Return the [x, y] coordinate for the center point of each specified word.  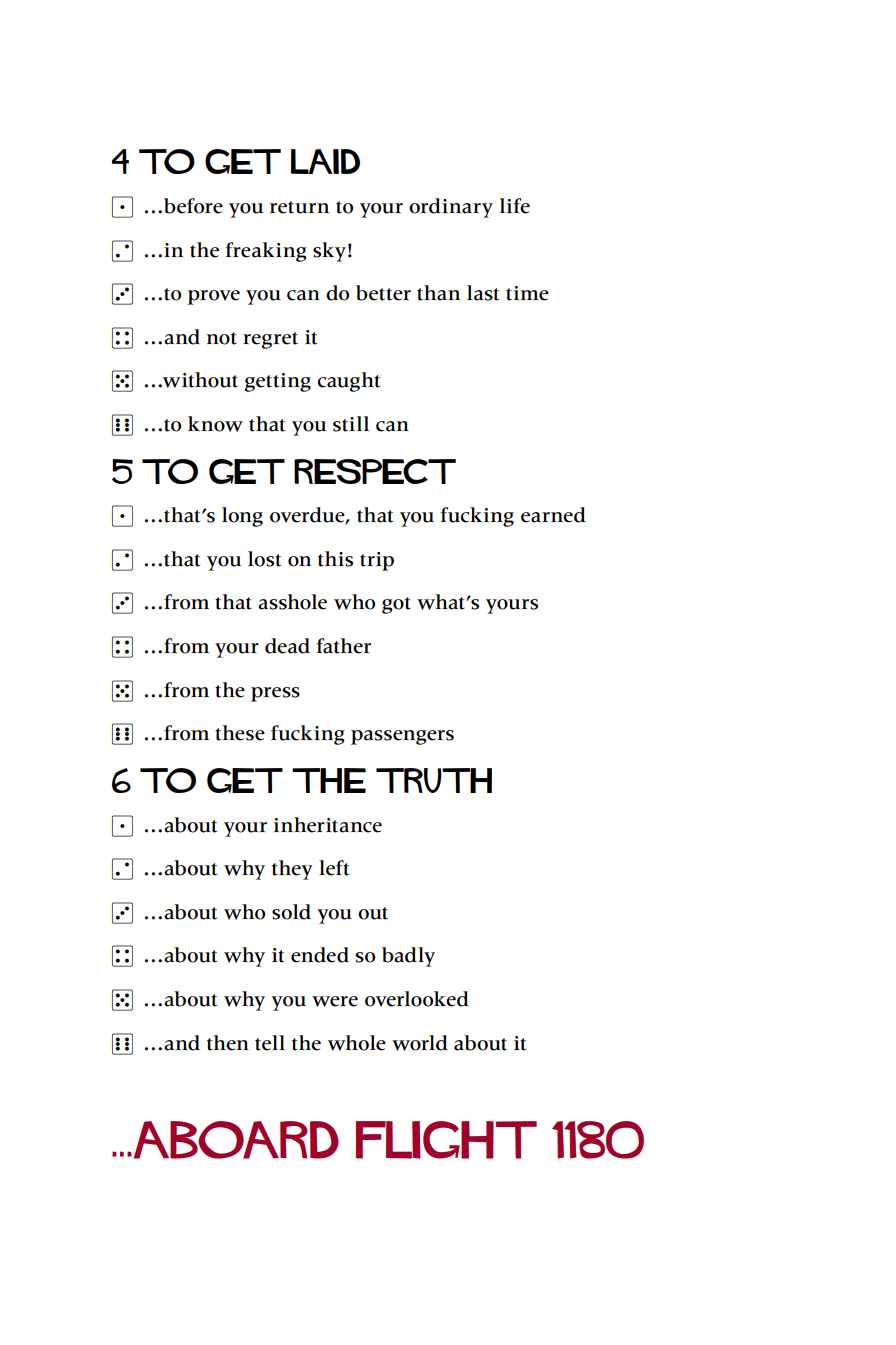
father [343, 646]
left [334, 868]
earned [553, 515]
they [292, 870]
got [396, 605]
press [275, 694]
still [351, 424]
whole [357, 1043]
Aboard [235, 1140]
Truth [434, 780]
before [193, 206]
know [215, 424]
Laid [325, 161]
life [515, 206]
